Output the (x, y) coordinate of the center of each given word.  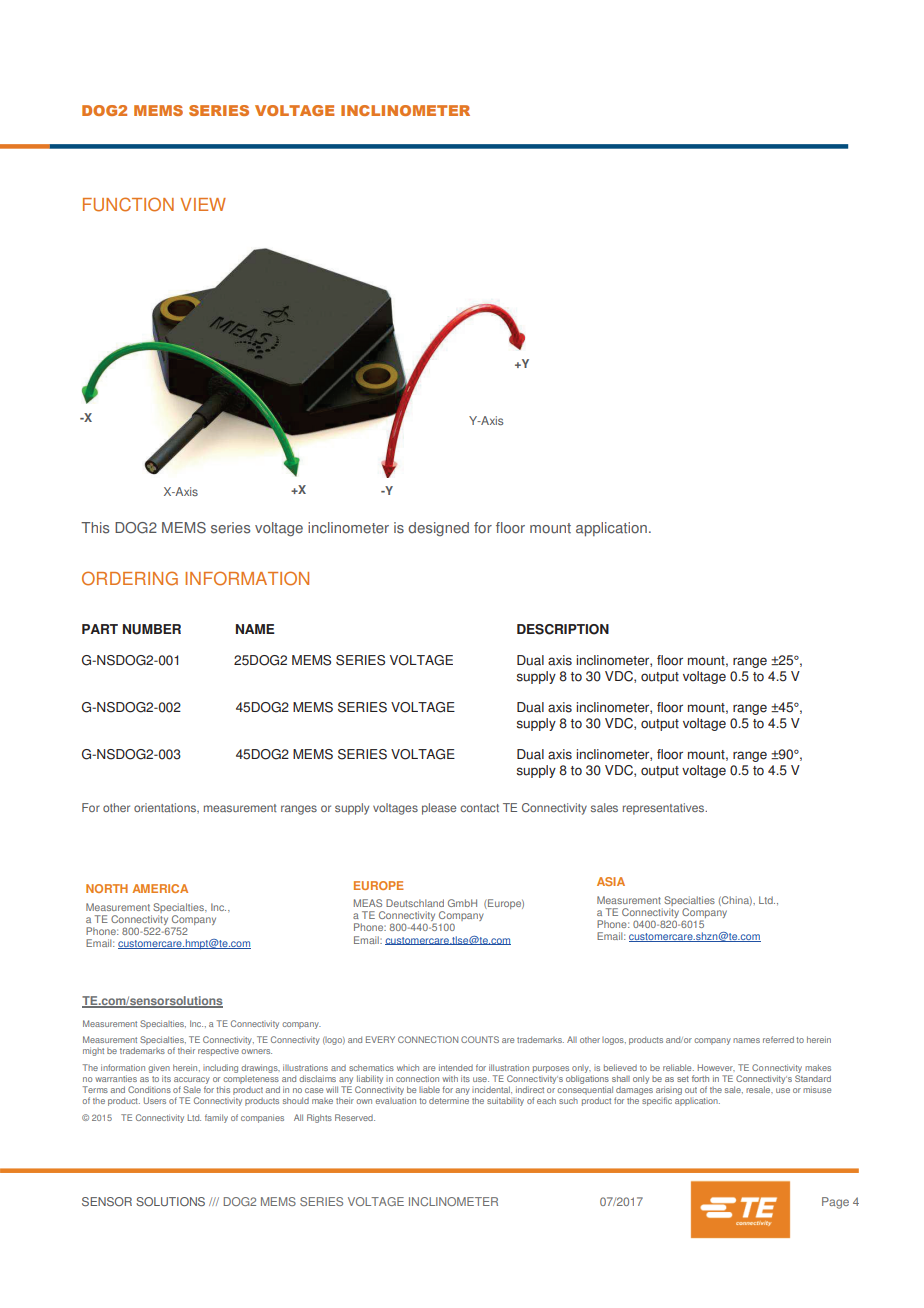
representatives (665, 809)
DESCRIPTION (563, 629)
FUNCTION (128, 204)
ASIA (611, 881)
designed (438, 529)
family (216, 1118)
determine (449, 1101)
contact (479, 808)
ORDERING (130, 578)
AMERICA (160, 888)
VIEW (203, 204)
